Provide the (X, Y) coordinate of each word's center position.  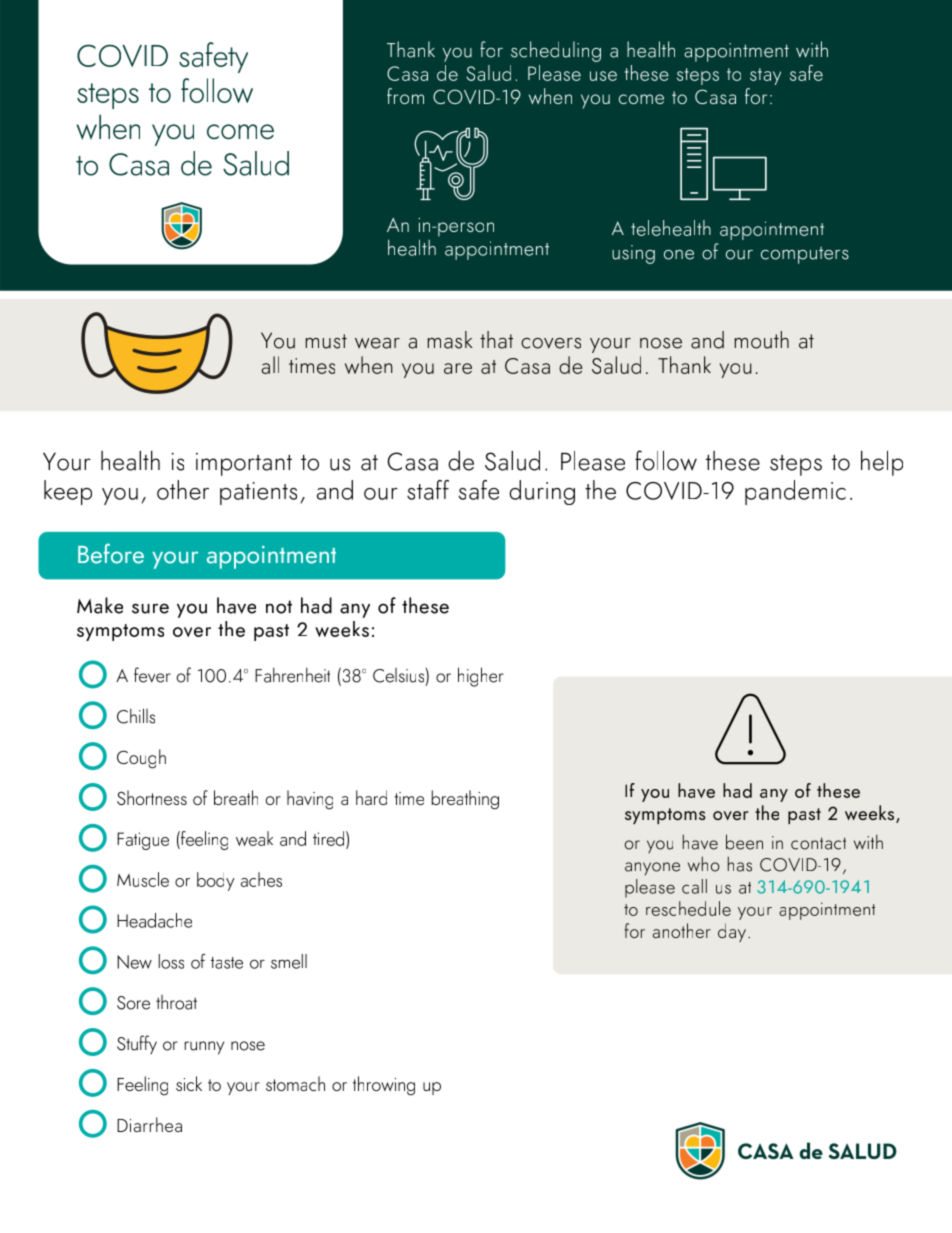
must (326, 341)
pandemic (795, 492)
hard (371, 797)
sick (189, 1083)
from (405, 96)
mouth (762, 340)
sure (150, 608)
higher (481, 677)
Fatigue (143, 841)
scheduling (556, 51)
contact (818, 843)
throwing (384, 1086)
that (496, 340)
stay (765, 76)
